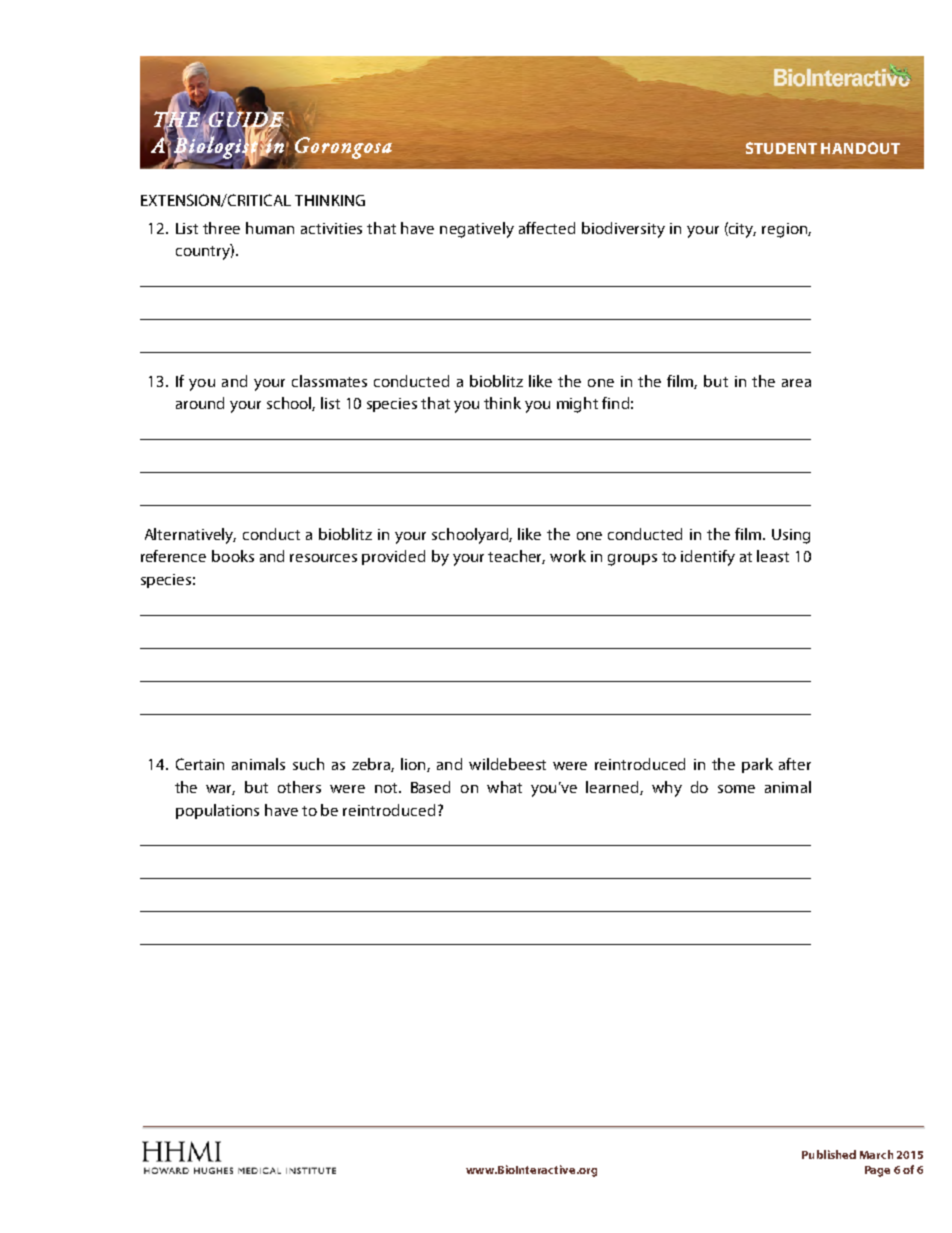 The width and height of the screenshot is (952, 1233). I want to click on area, so click(796, 383).
